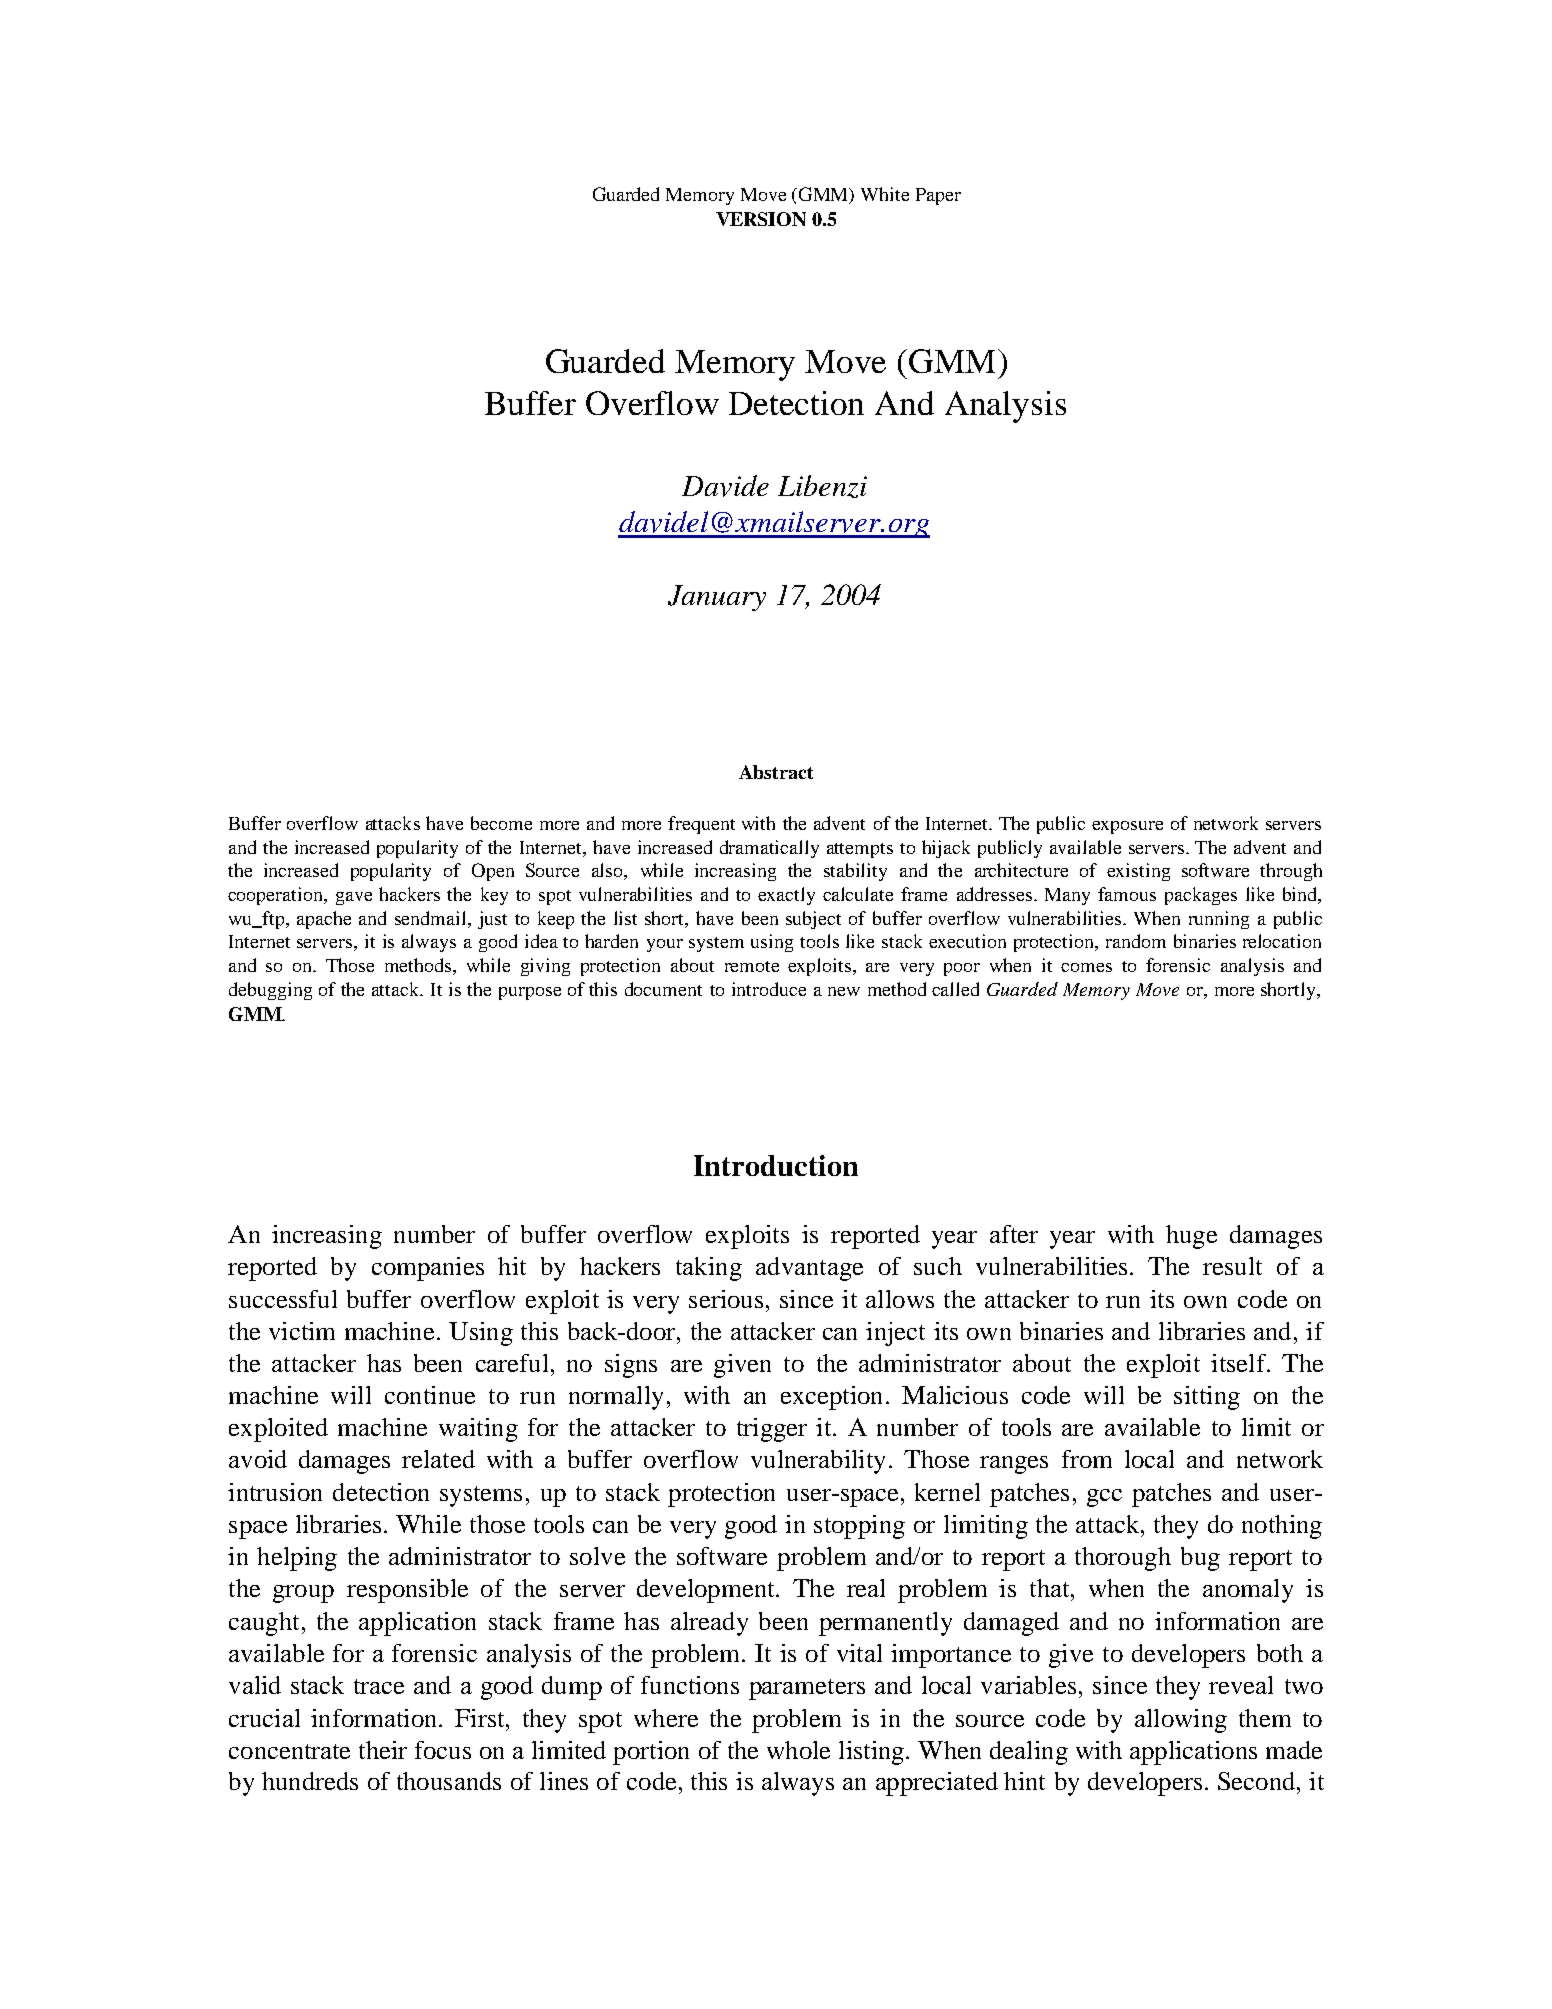 This screenshot has height=2009, width=1552. What do you see at coordinates (1191, 1237) in the screenshot?
I see `huge` at bounding box center [1191, 1237].
